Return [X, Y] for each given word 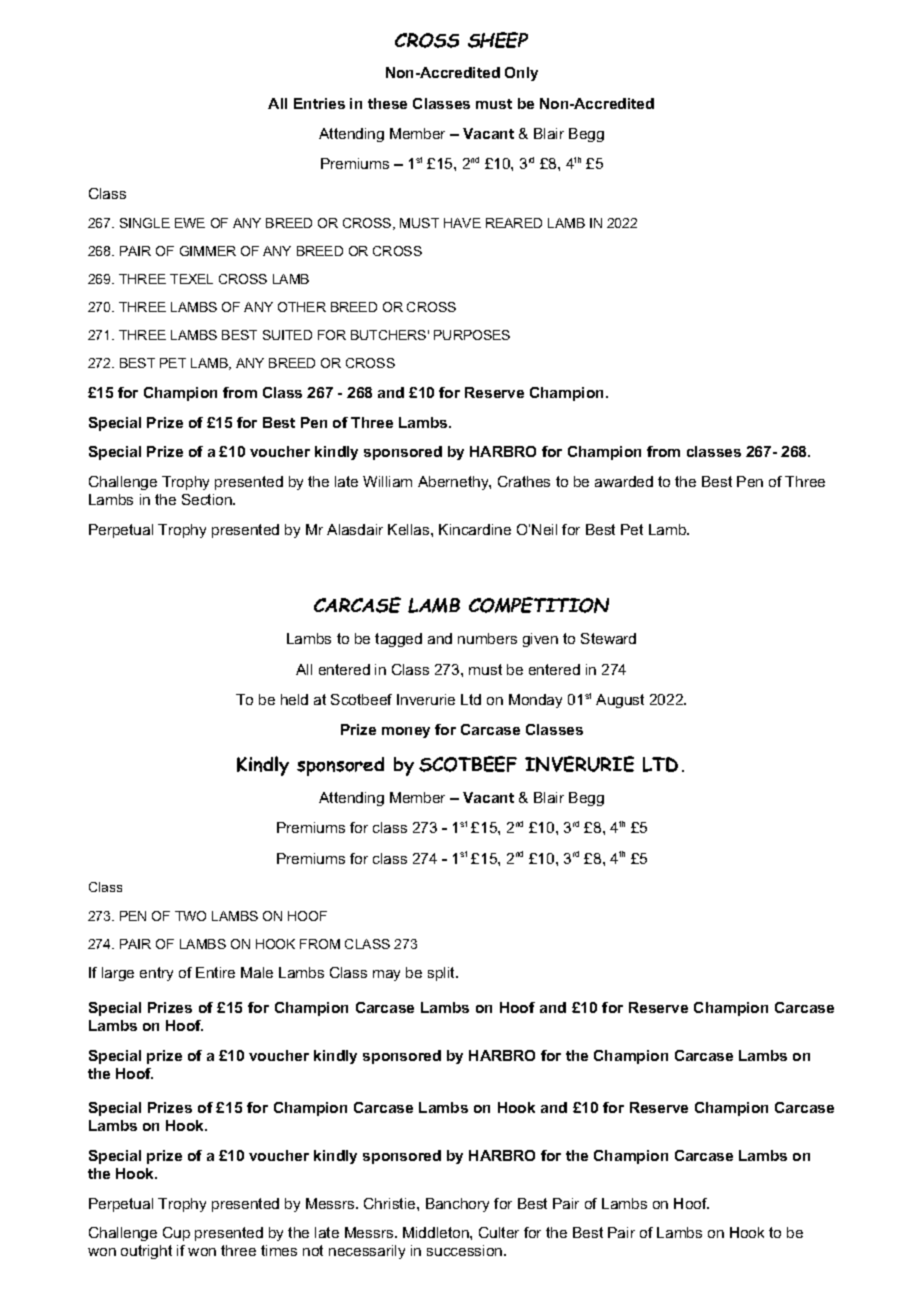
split [442, 974]
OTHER [302, 307]
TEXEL [191, 279]
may [386, 975]
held [294, 699]
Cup [176, 1234]
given [540, 640]
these [387, 103]
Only [521, 74]
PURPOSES [472, 335]
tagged [398, 640]
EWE [190, 223]
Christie [391, 1203]
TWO [190, 916]
